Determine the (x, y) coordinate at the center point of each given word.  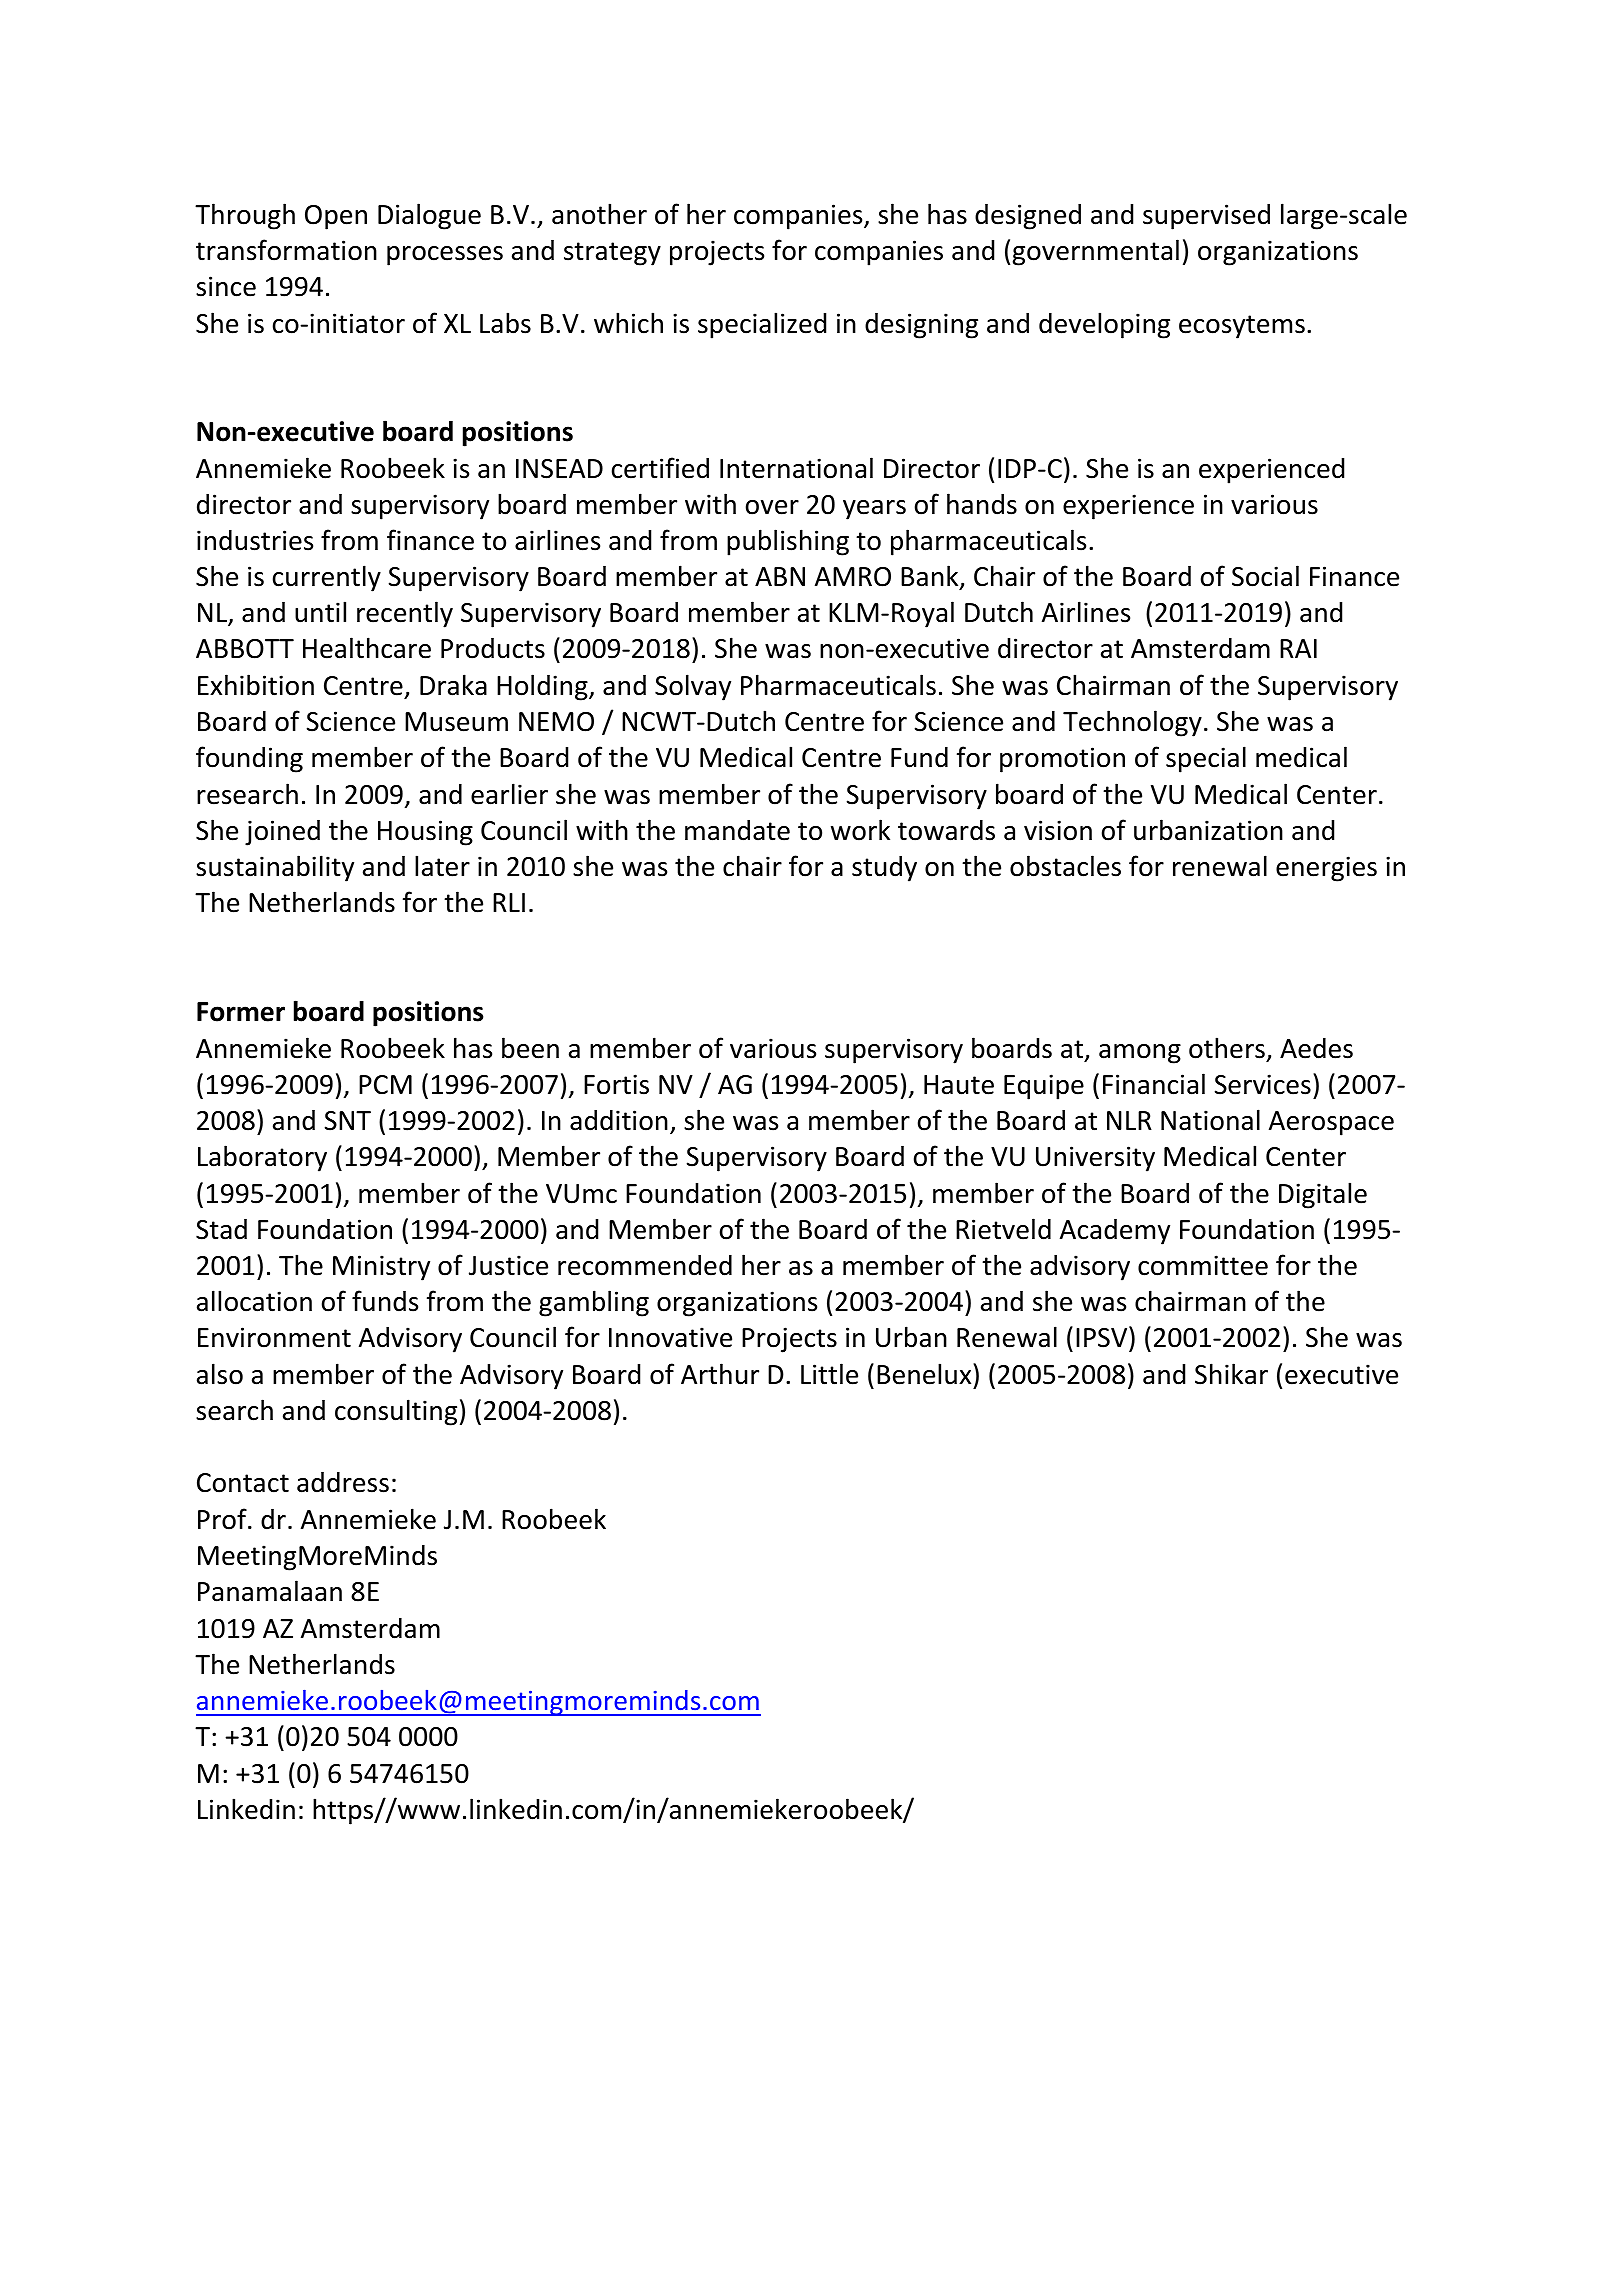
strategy (612, 254)
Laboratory (262, 1158)
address (343, 1482)
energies (1326, 869)
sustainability (275, 868)
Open (336, 217)
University (1095, 1159)
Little (829, 1374)
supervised (1206, 216)
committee (1203, 1265)
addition (619, 1120)
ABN (780, 576)
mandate (737, 830)
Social (1265, 576)
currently (327, 578)
